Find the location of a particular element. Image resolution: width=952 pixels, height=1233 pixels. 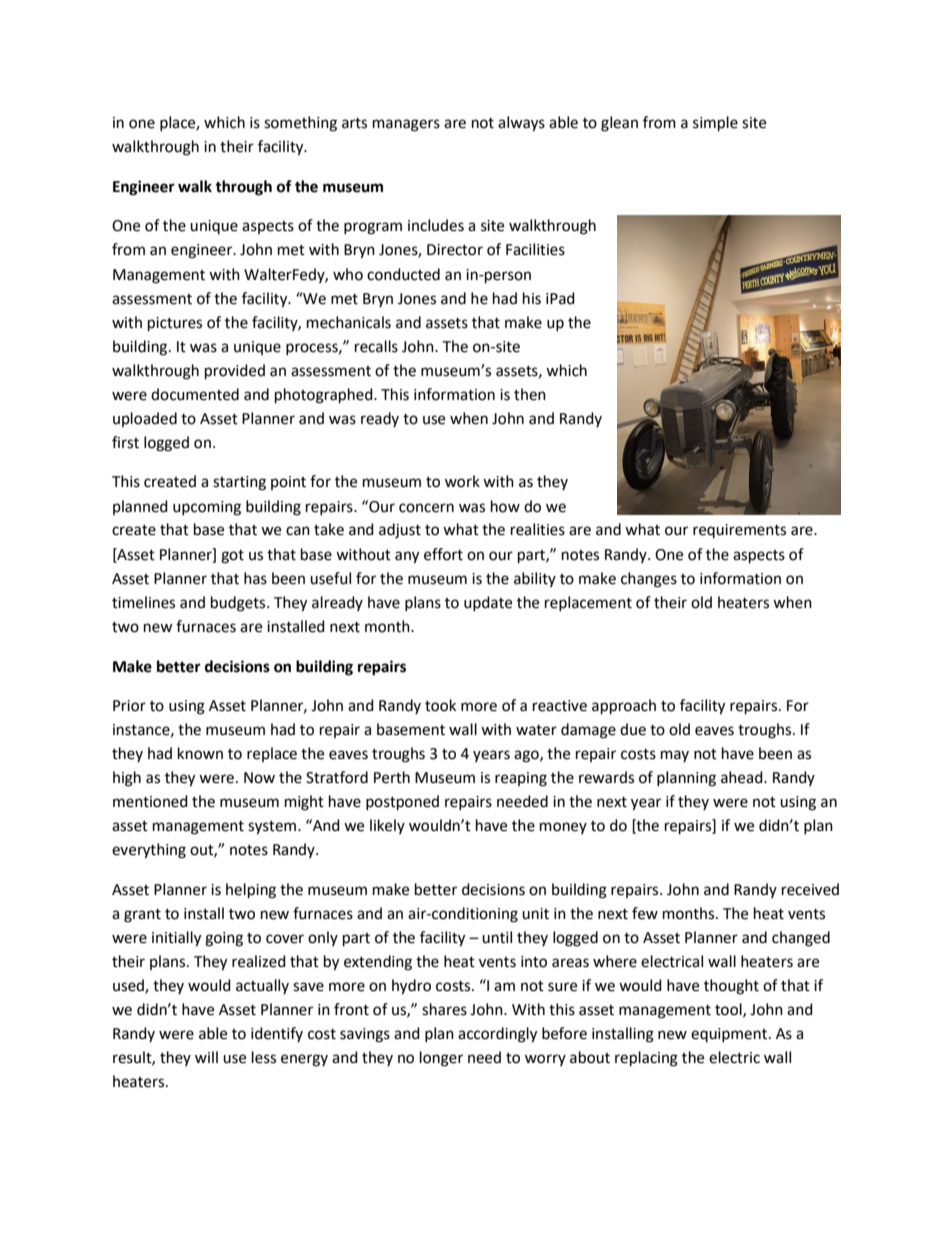

accordingly is located at coordinates (497, 1035).
